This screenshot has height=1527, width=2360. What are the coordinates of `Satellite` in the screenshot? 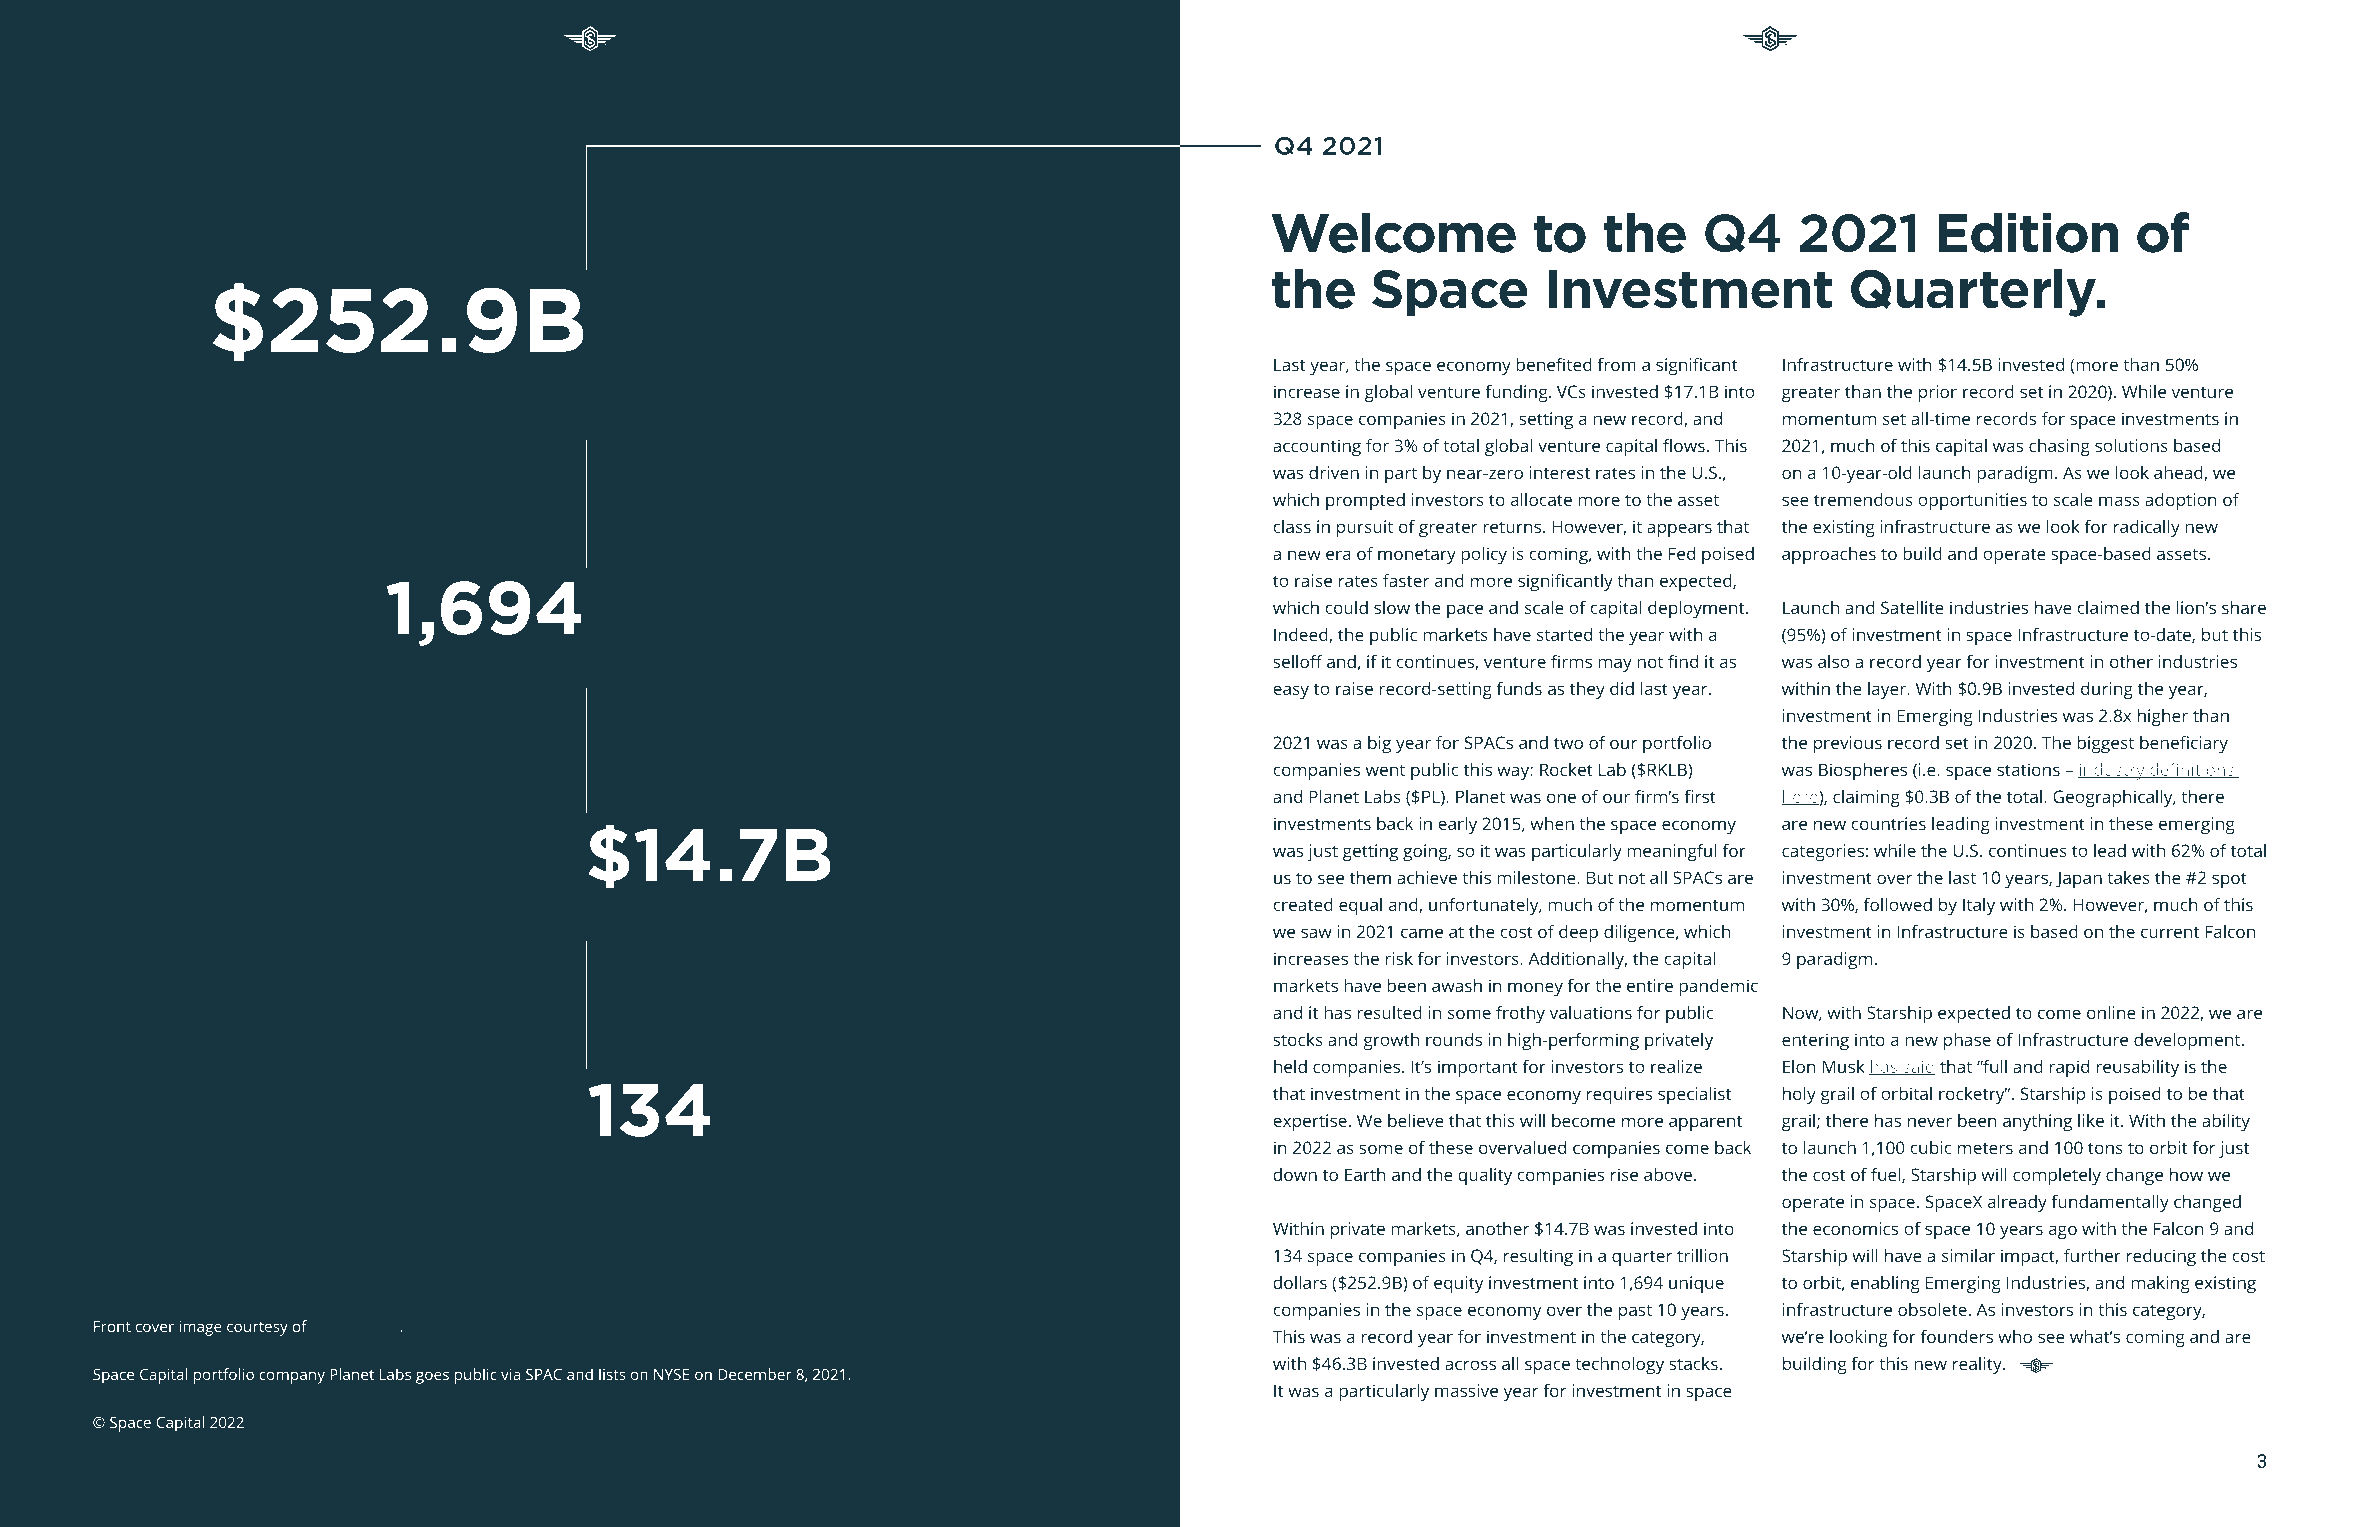 It's located at (1912, 607).
